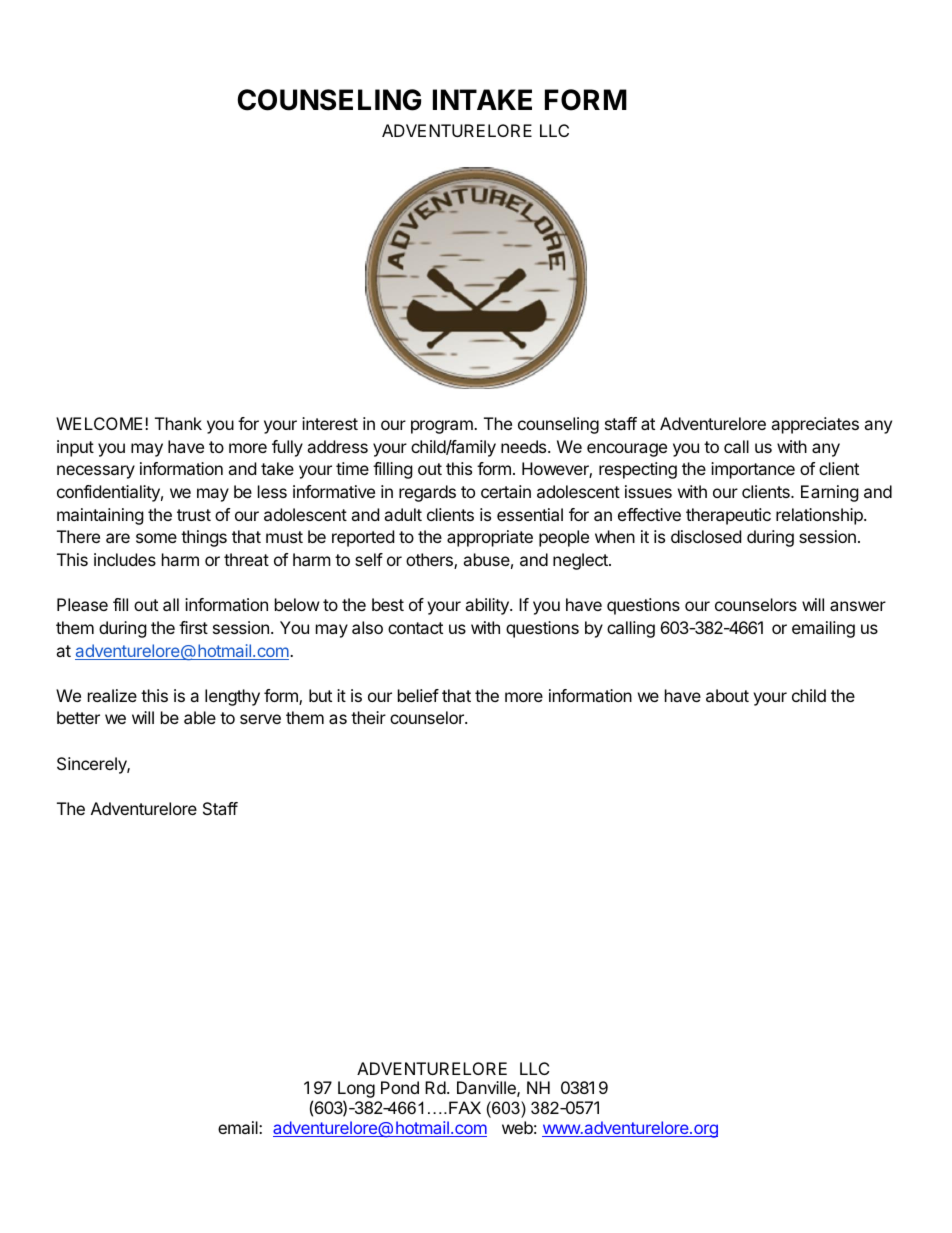 This image has width=952, height=1233. I want to click on importance, so click(753, 470).
